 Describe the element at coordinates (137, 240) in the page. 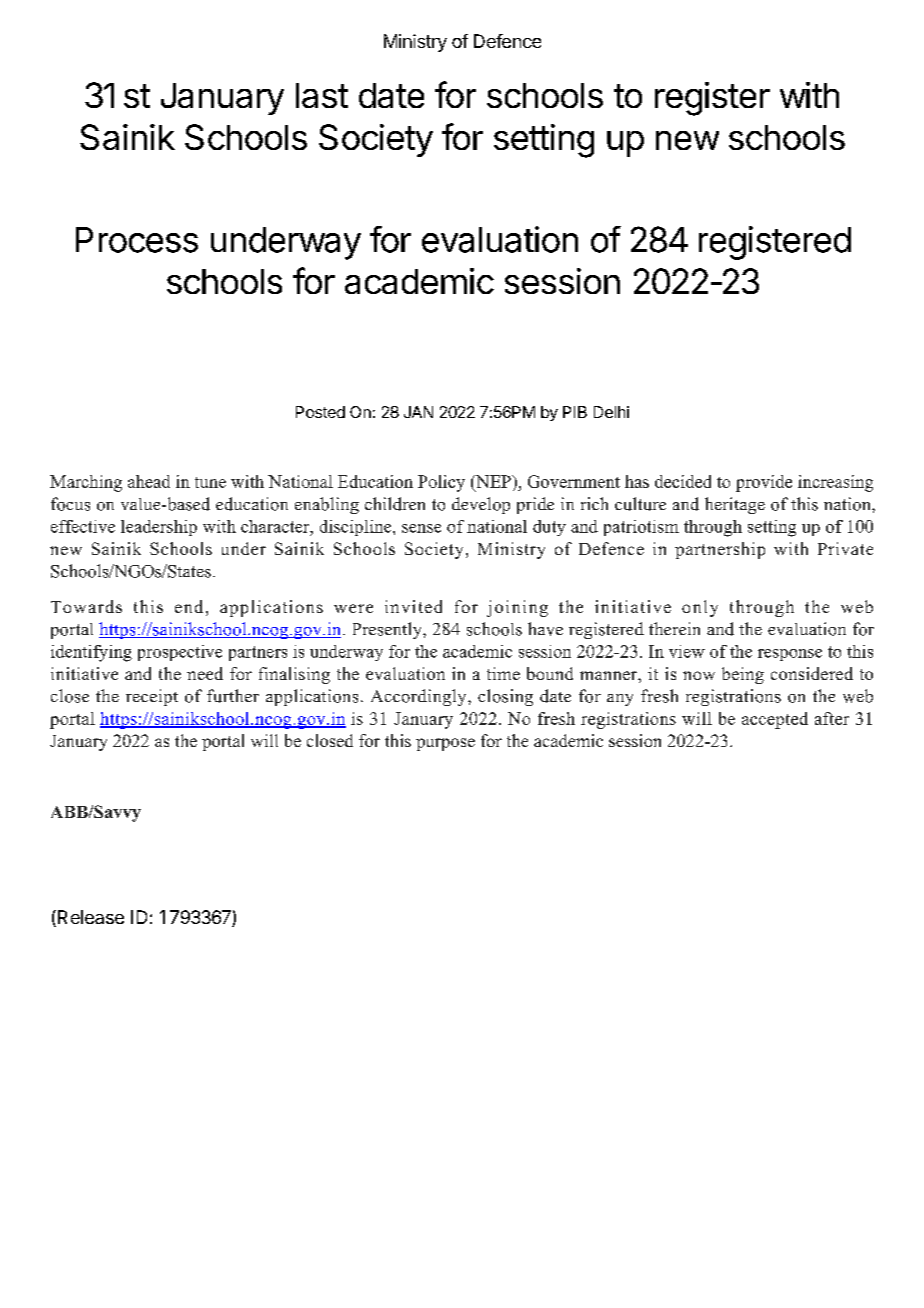

I see `Process` at that location.
